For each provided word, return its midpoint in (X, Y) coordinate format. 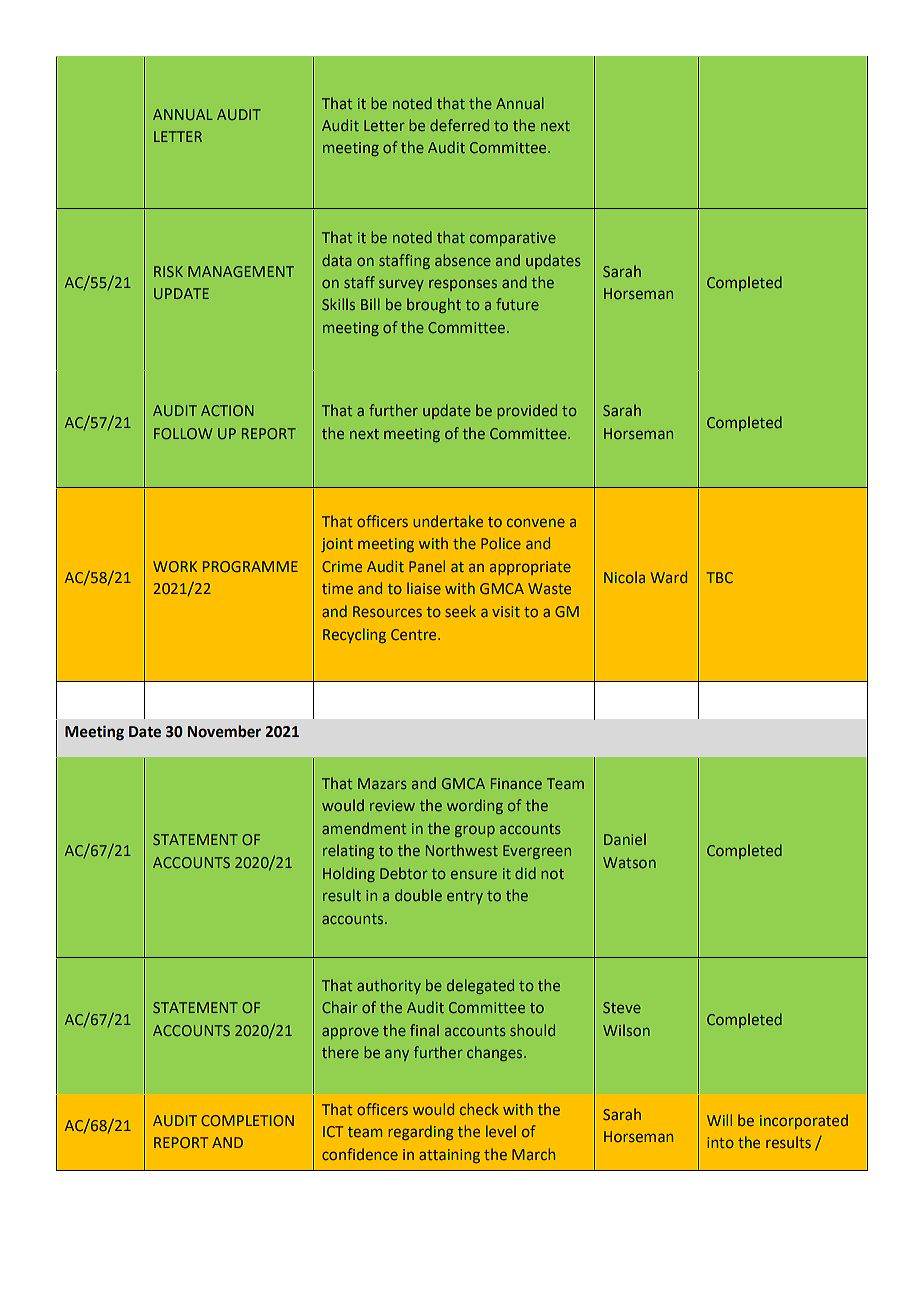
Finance (516, 783)
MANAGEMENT (241, 271)
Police (501, 543)
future (517, 304)
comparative (513, 239)
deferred (459, 125)
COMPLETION (247, 1120)
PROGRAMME (250, 566)
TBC (720, 577)
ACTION (227, 410)
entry (465, 897)
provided (527, 411)
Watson (629, 862)
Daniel (625, 839)
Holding (349, 874)
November (224, 731)
